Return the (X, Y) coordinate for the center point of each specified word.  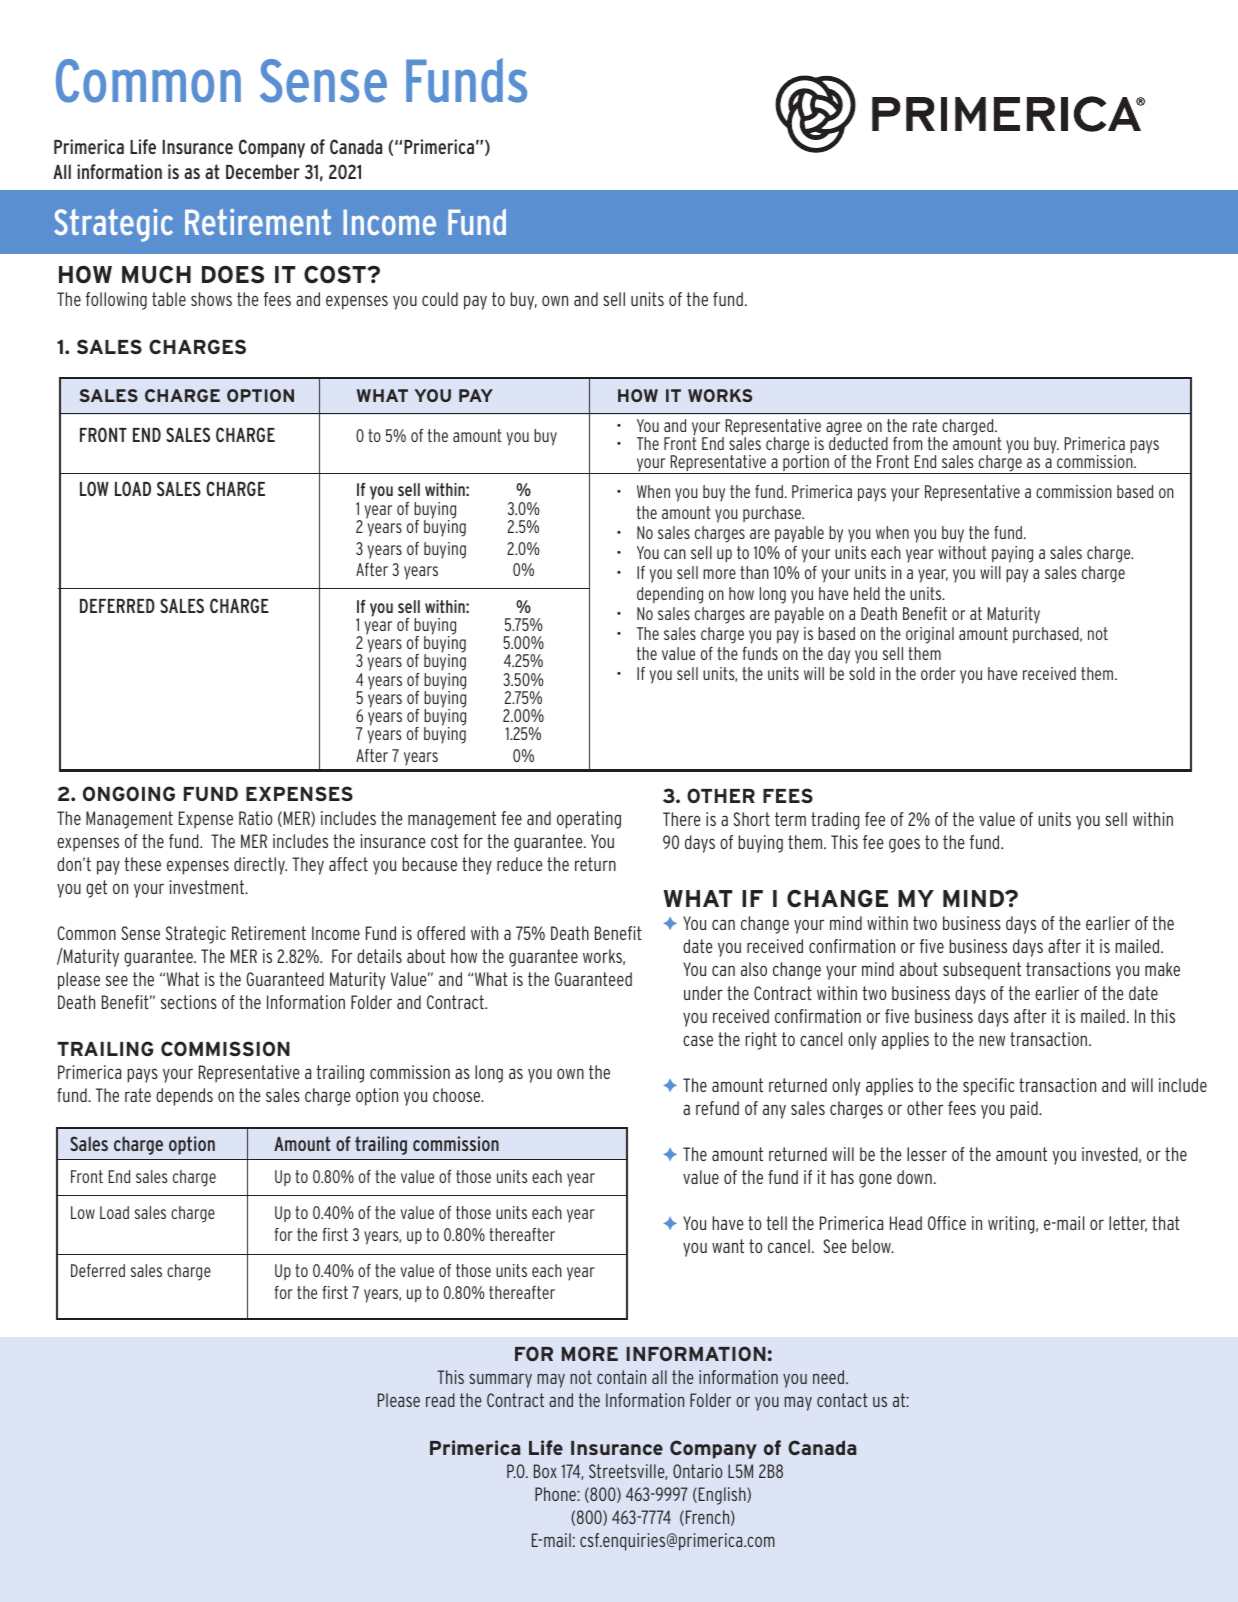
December (263, 171)
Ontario (697, 1471)
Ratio (255, 818)
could (440, 299)
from (907, 443)
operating (589, 820)
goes (904, 845)
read (440, 1400)
